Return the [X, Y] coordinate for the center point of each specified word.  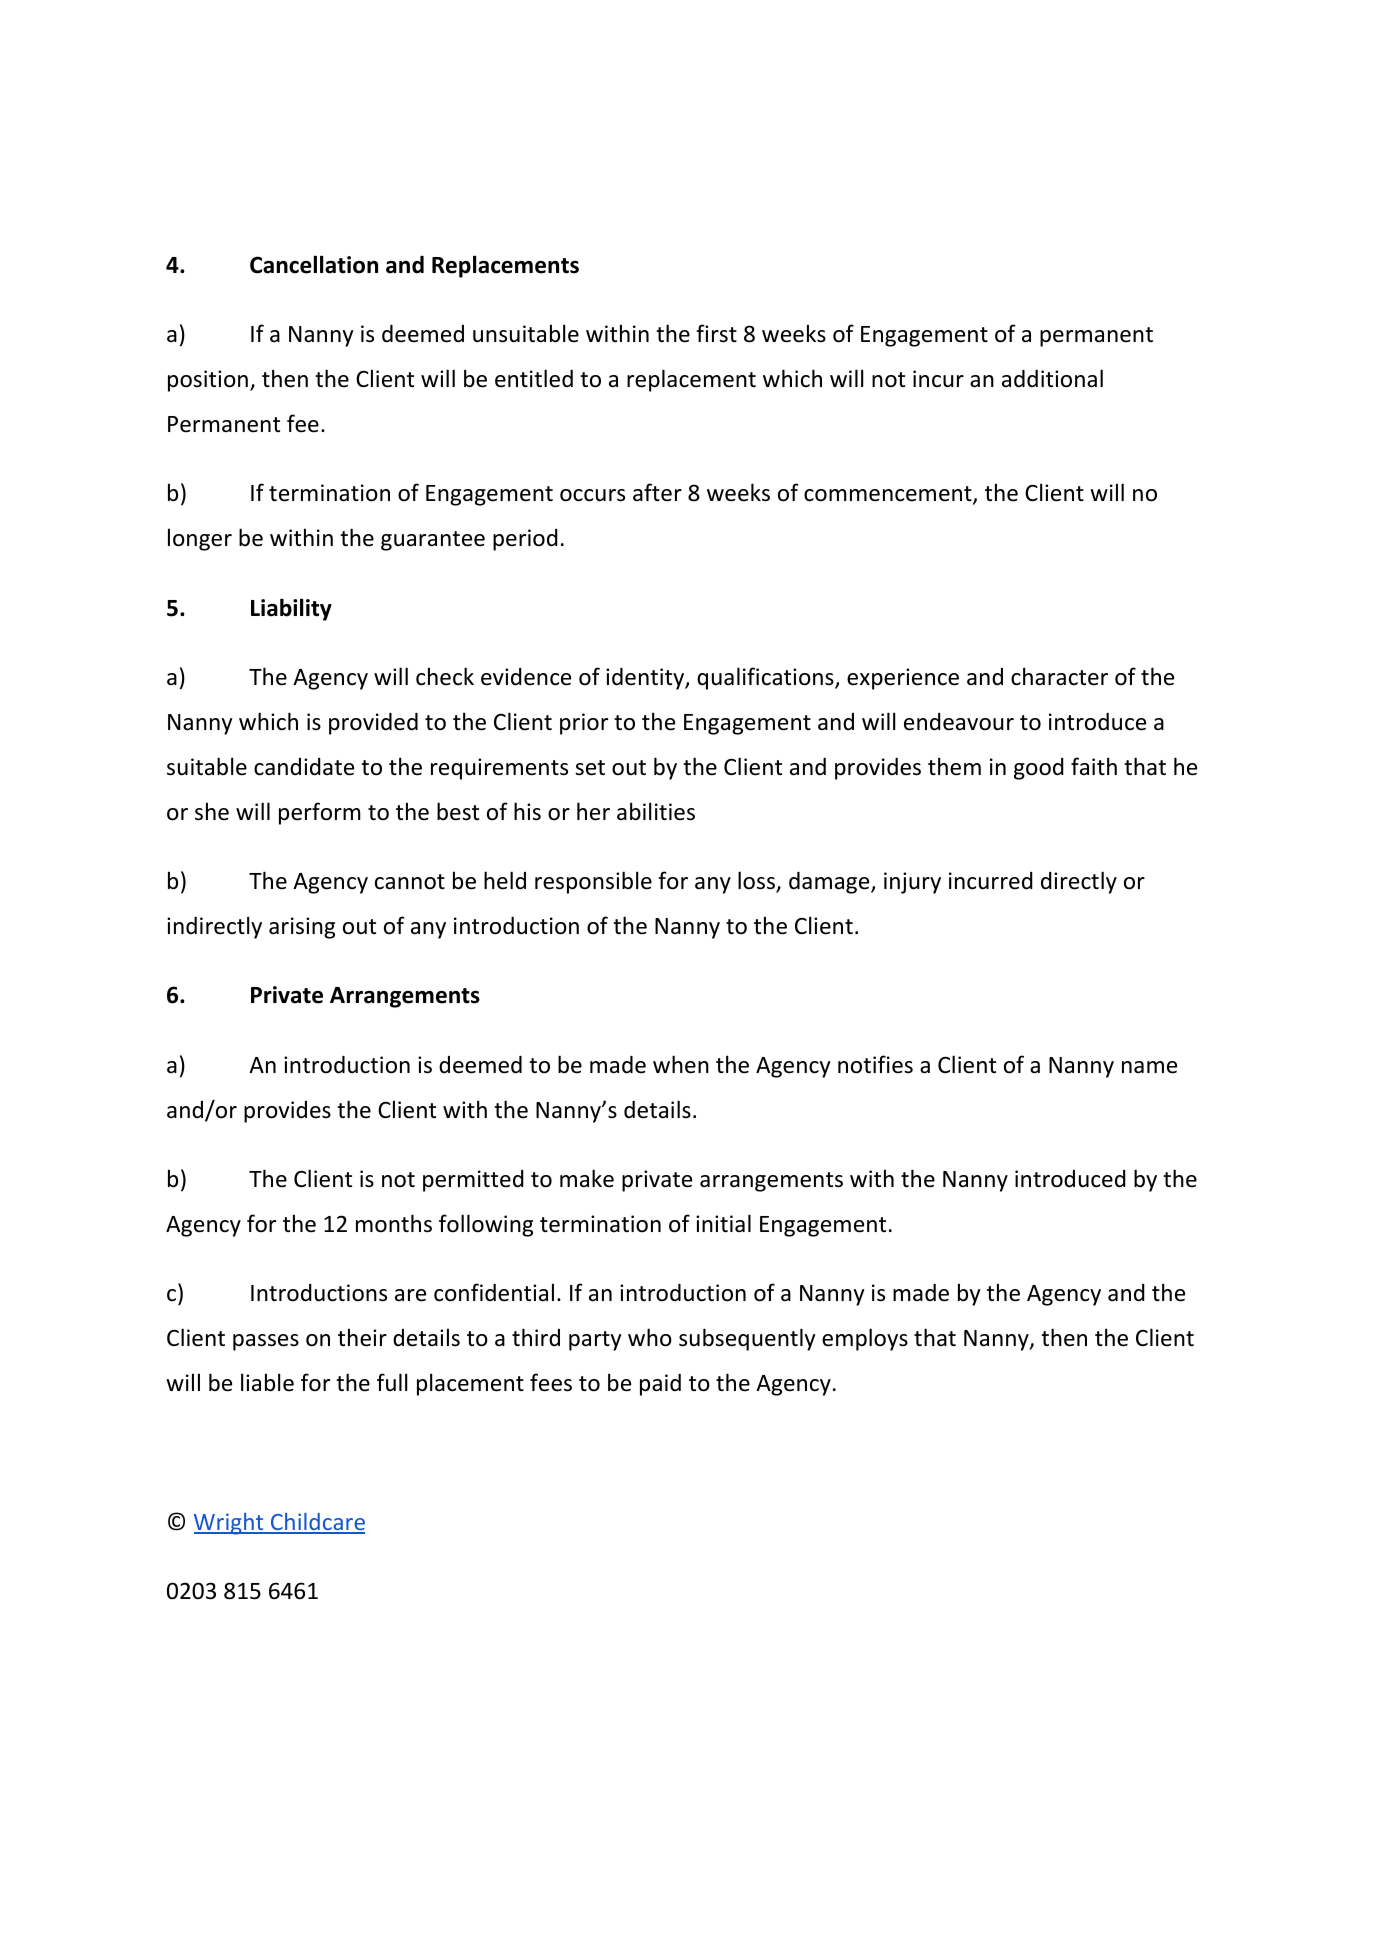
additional [1052, 378]
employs [865, 1339]
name [1149, 1067]
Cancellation [314, 264]
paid [660, 1385]
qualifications [766, 678]
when [681, 1064]
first [716, 333]
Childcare [317, 1523]
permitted [473, 1181]
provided [373, 724]
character [1059, 676]
